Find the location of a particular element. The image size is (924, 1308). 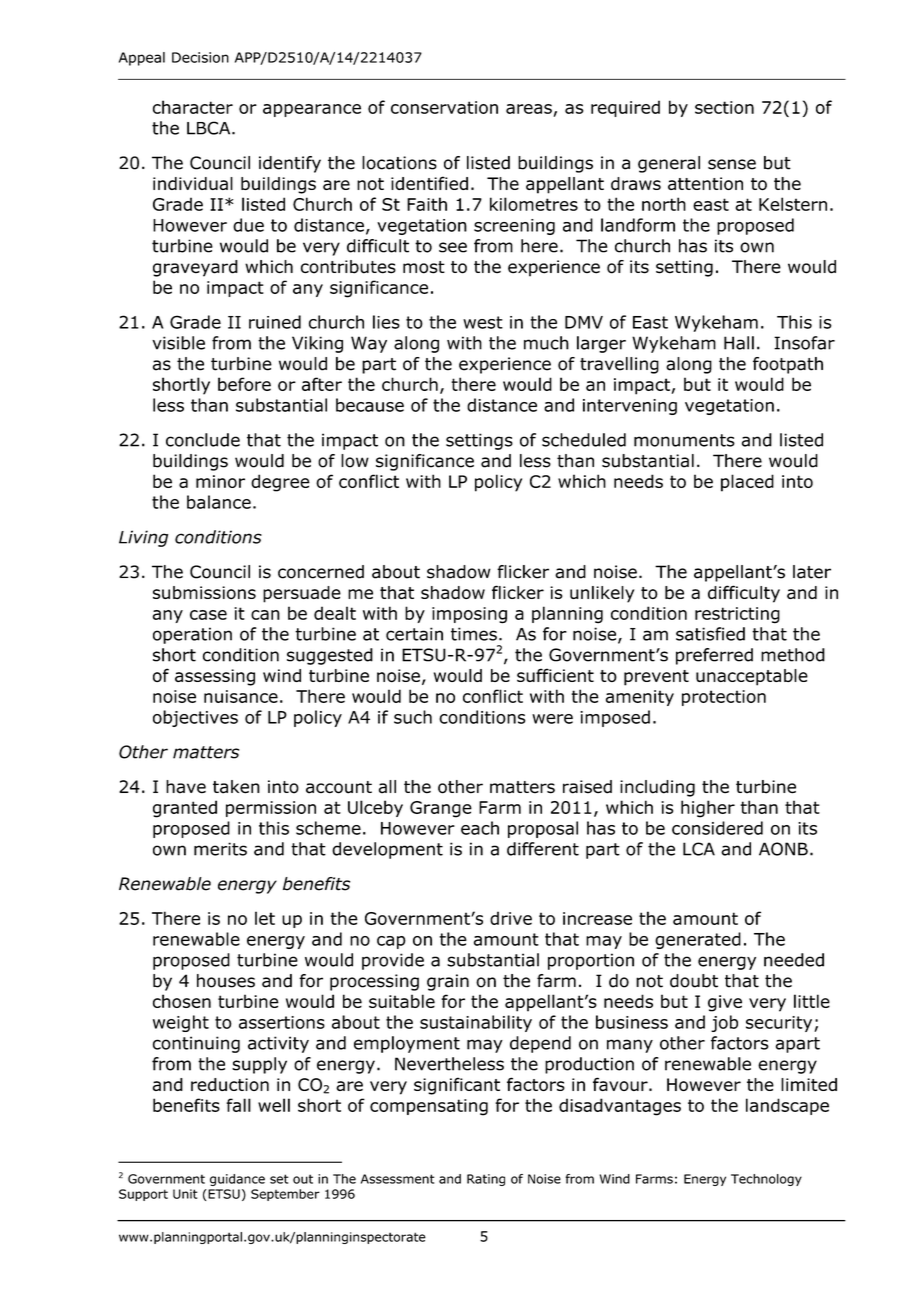

Rating is located at coordinates (486, 1180).
